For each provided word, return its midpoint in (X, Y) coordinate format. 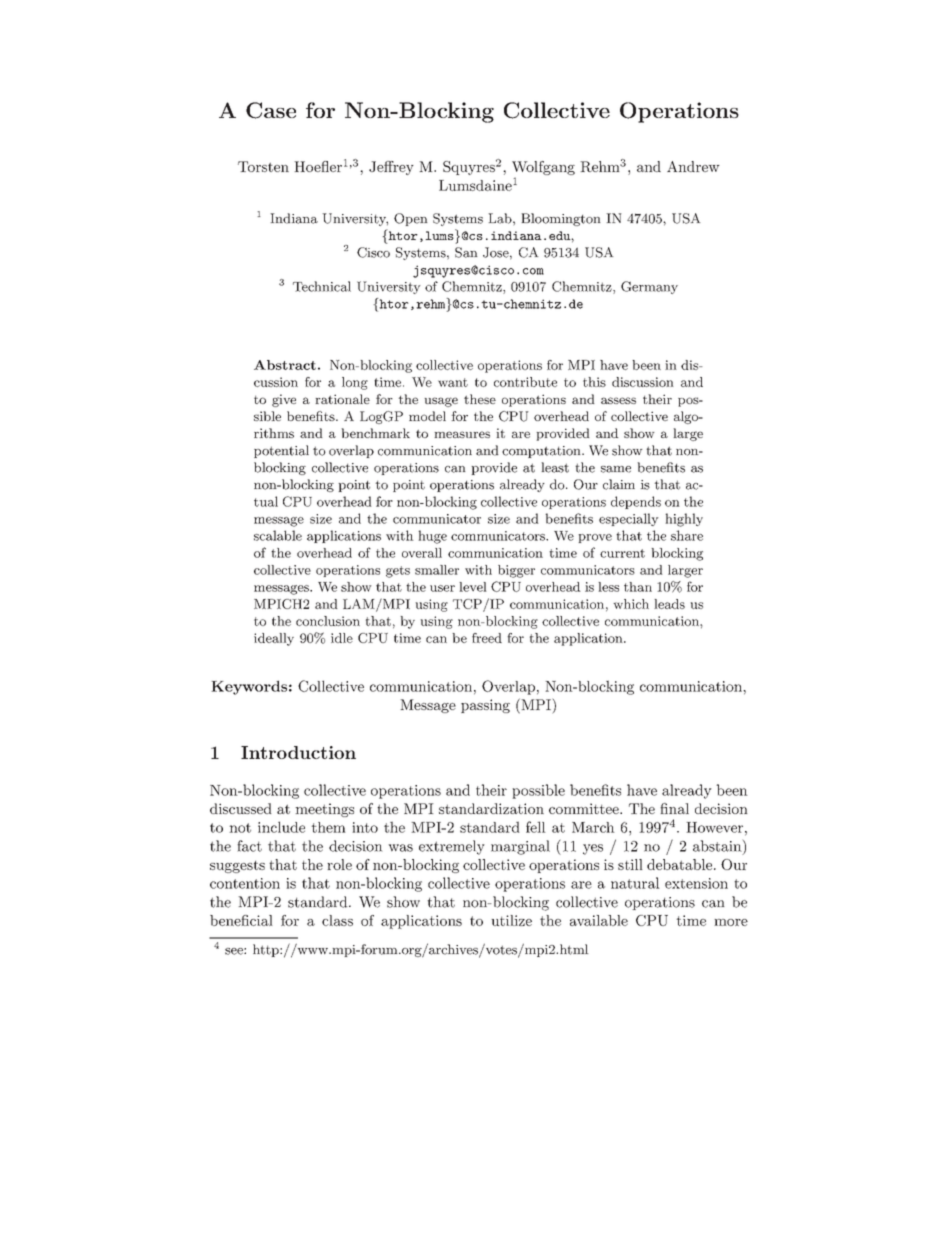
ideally (274, 639)
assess (618, 400)
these (480, 399)
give (284, 400)
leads (669, 604)
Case (271, 110)
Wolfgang (543, 169)
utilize (511, 920)
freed (487, 638)
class (337, 920)
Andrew (693, 166)
